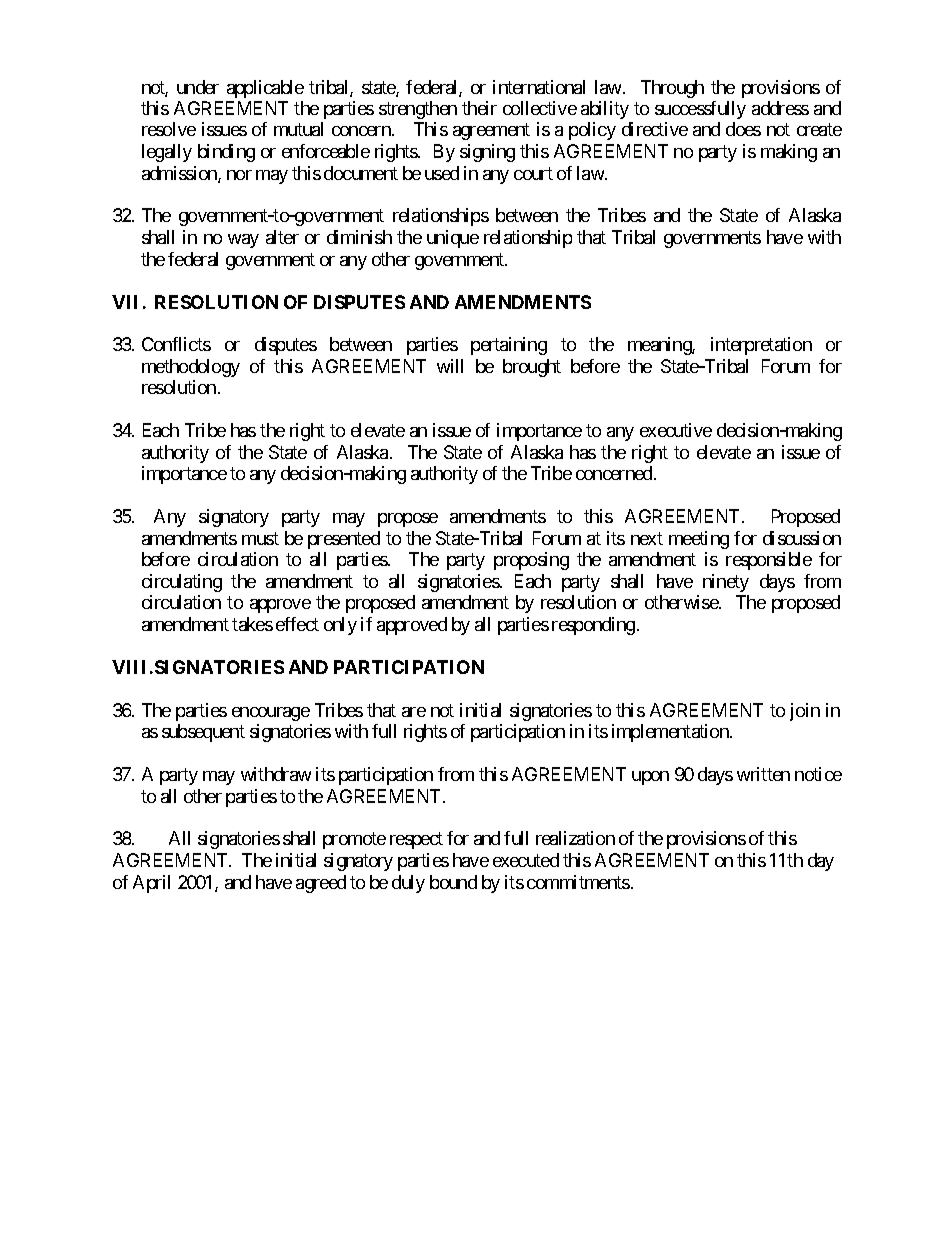 This page has width=952, height=1233. Describe the element at coordinates (182, 583) in the page. I see `circulating` at that location.
